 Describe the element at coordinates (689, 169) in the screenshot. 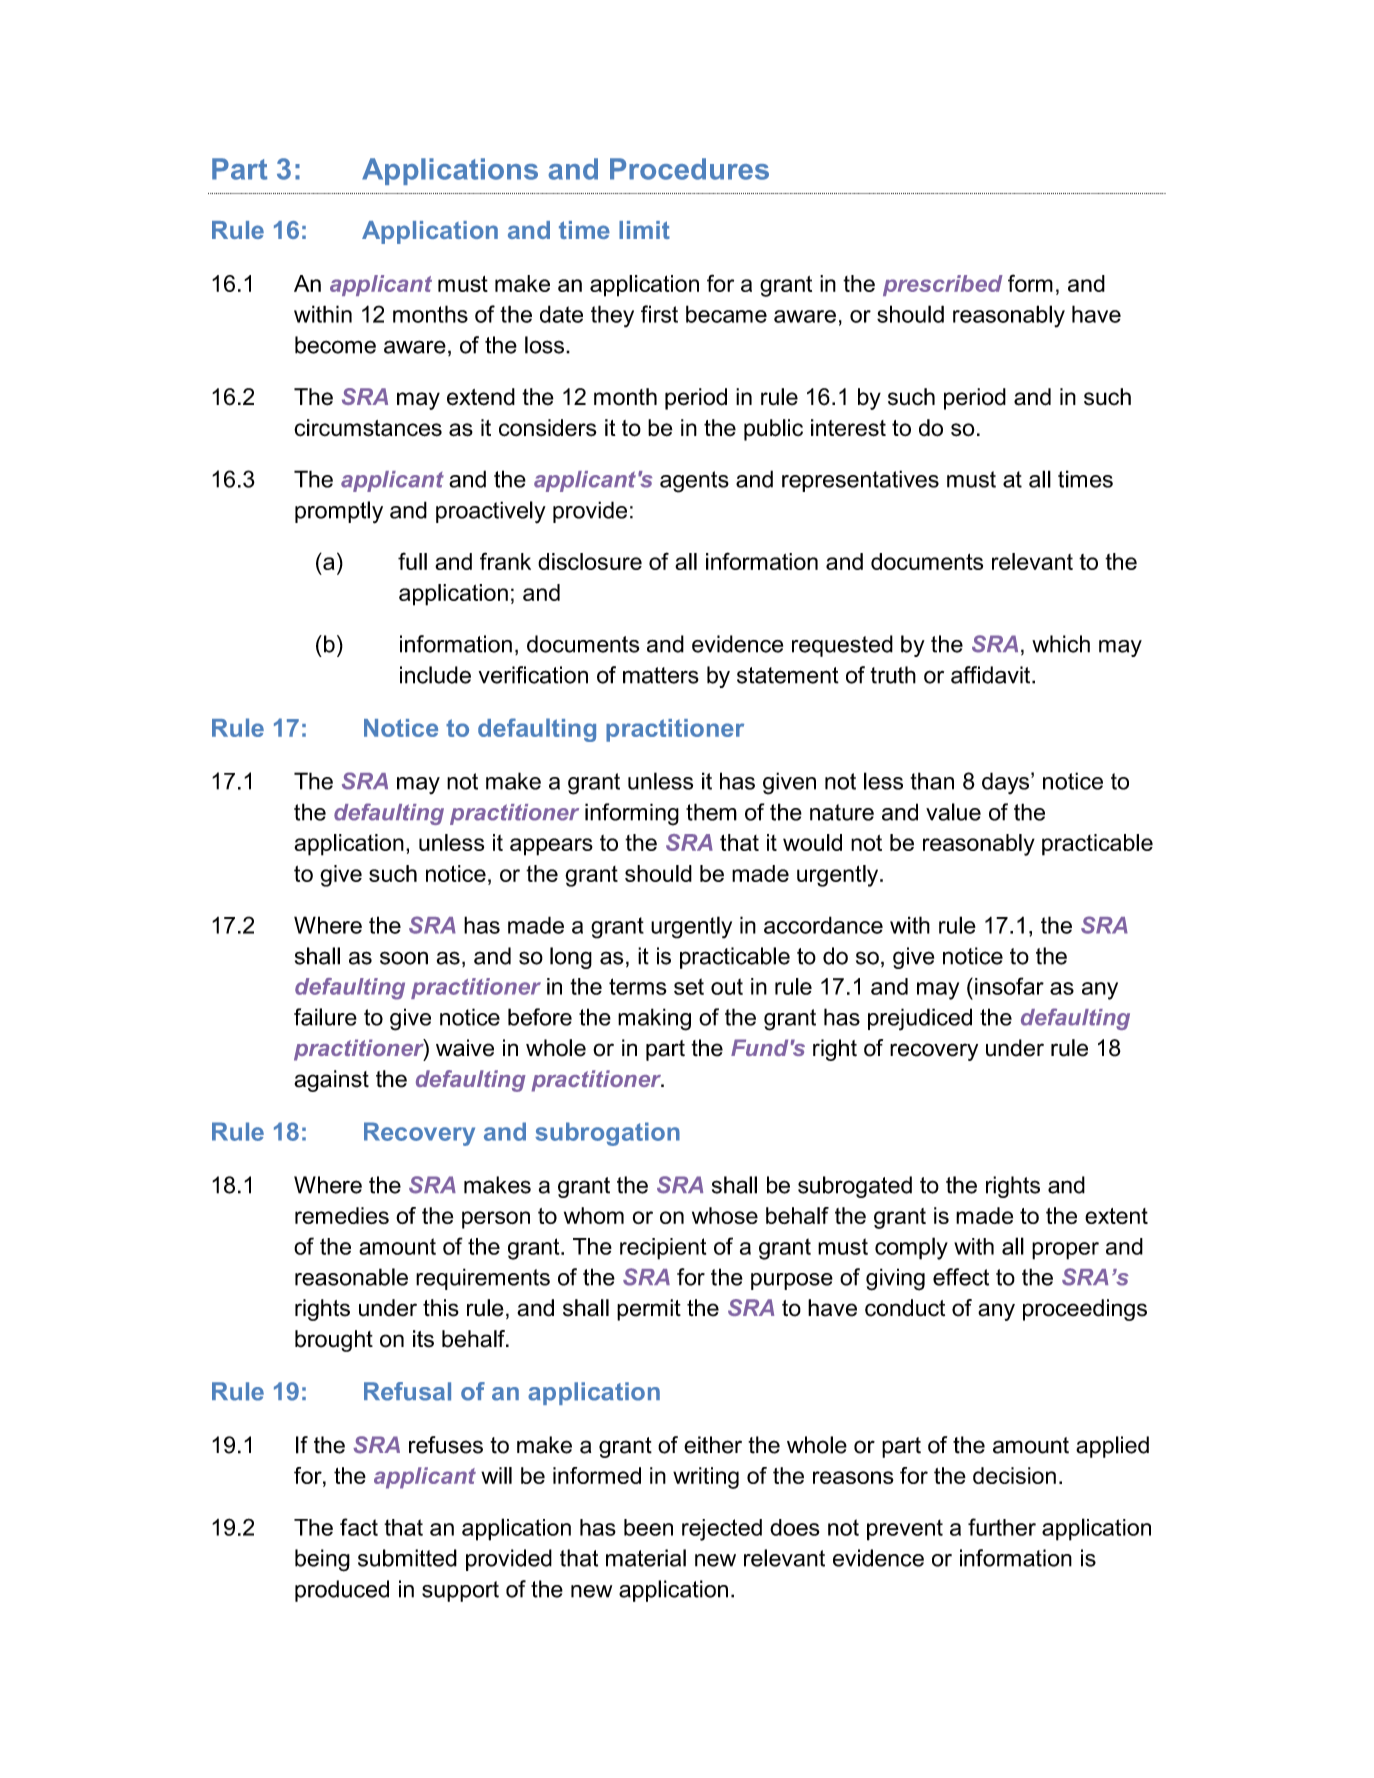

I see `Procedures` at that location.
